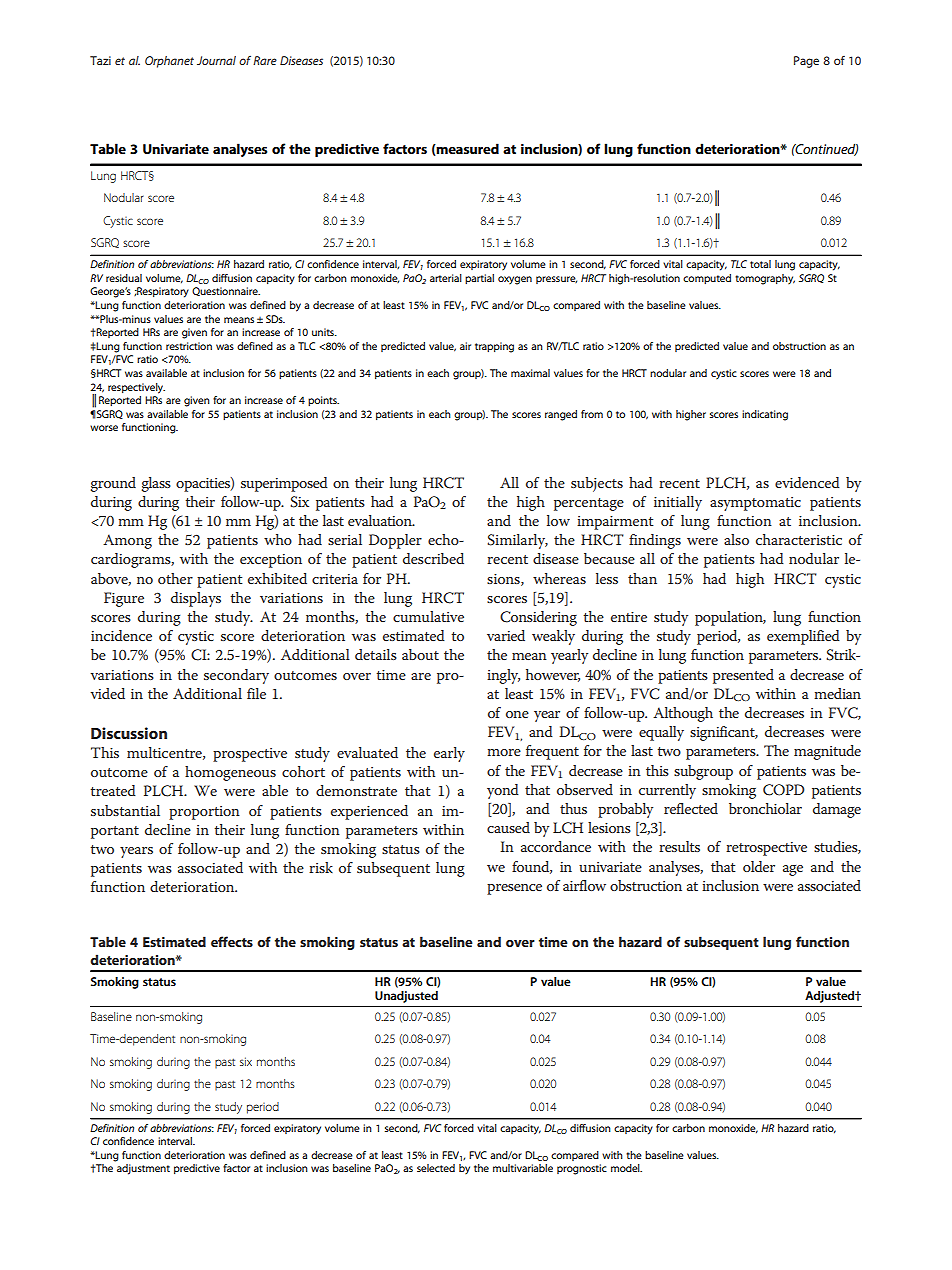  Describe the element at coordinates (806, 62) in the screenshot. I see `Page` at that location.
